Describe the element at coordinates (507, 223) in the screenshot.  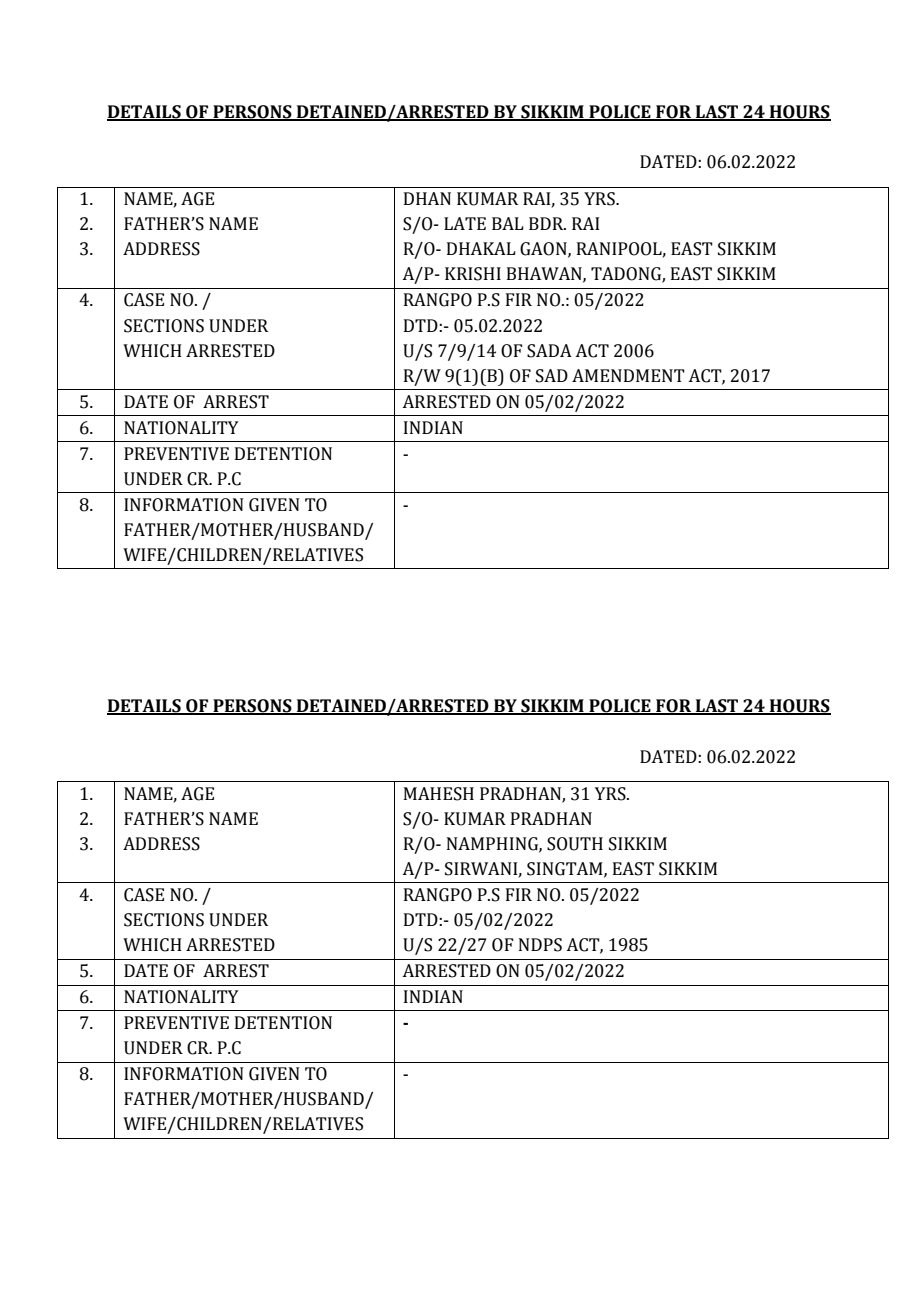
I see `BAL` at that location.
